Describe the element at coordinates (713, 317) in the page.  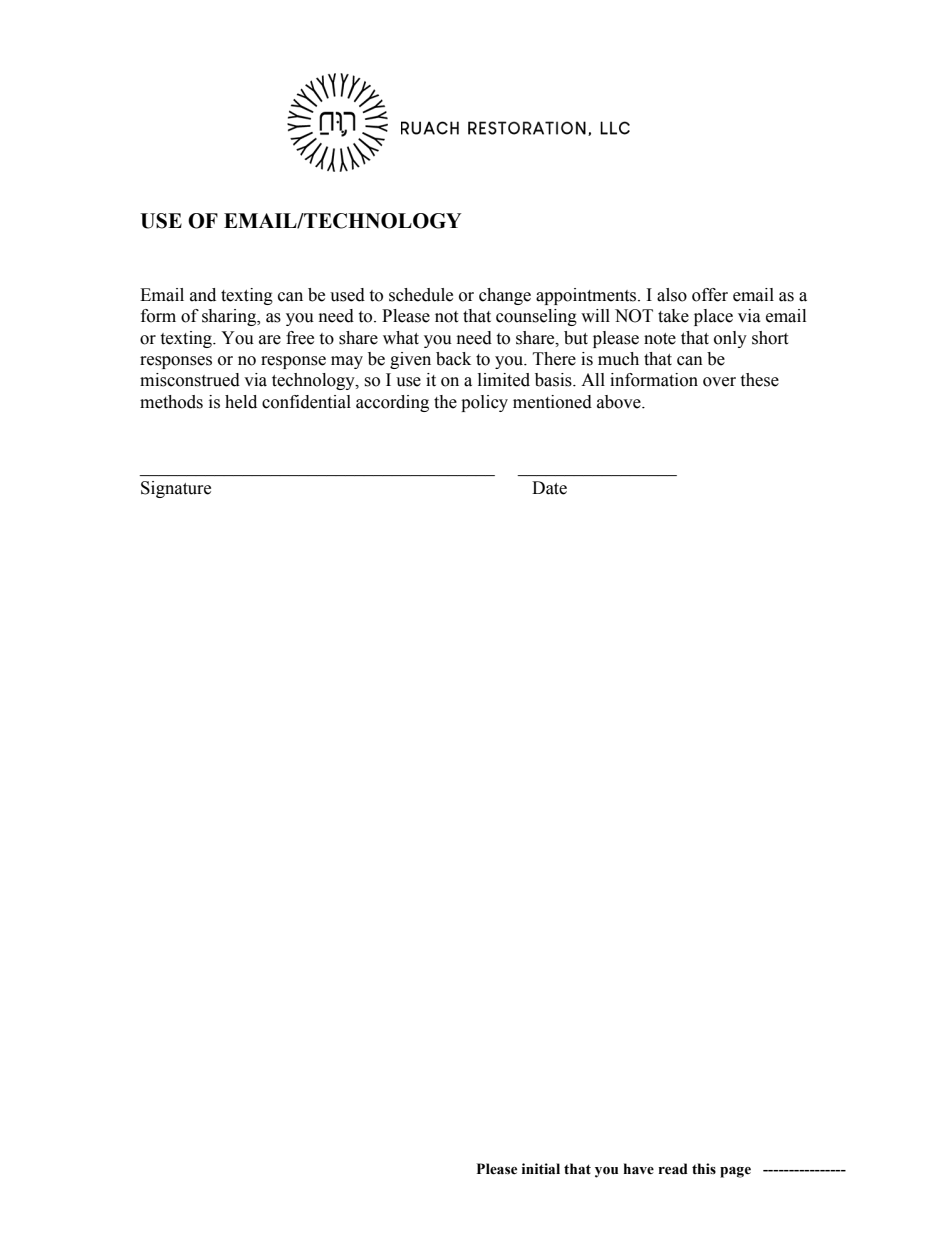
I see `place` at that location.
